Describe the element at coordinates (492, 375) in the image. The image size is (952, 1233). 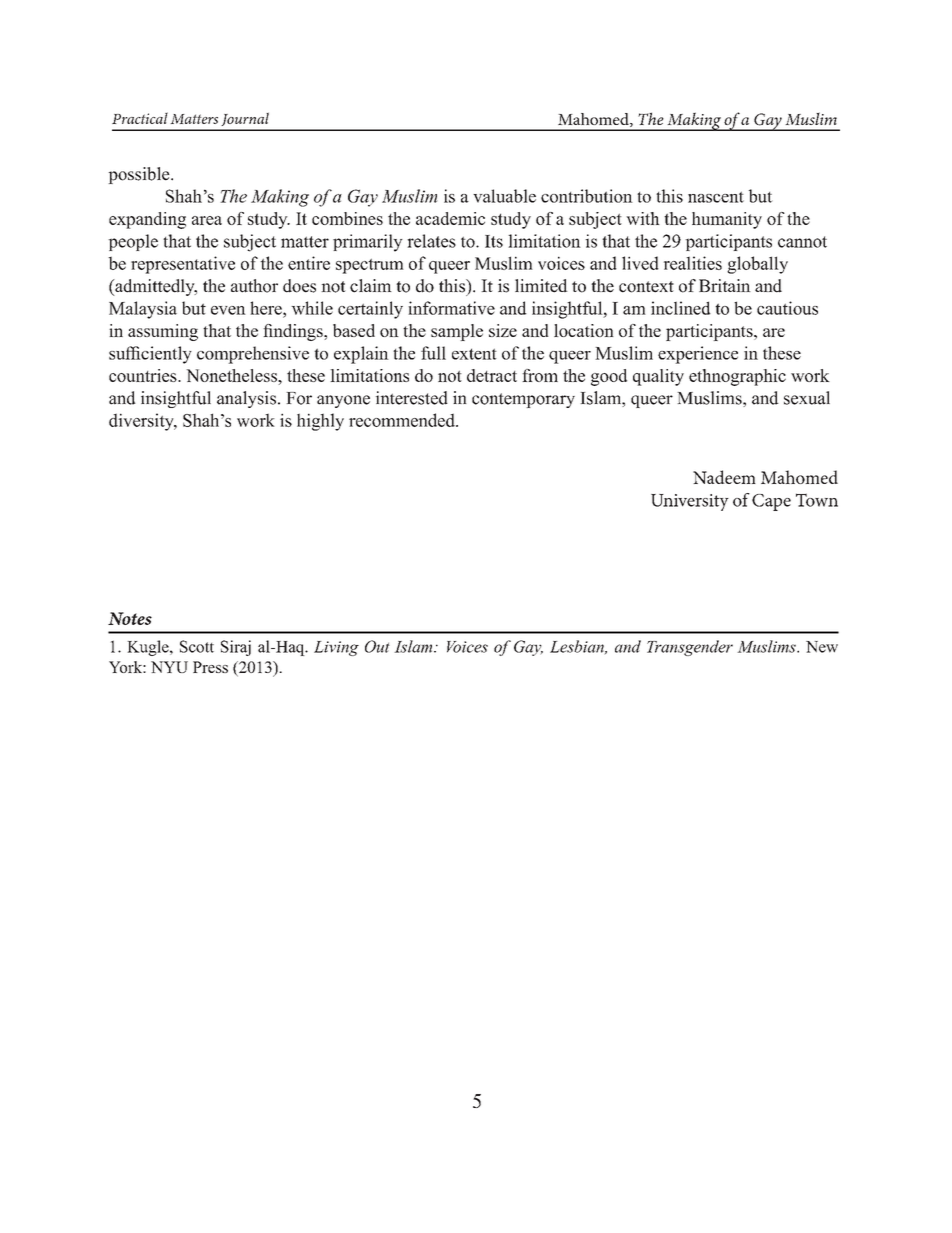
I see `detract` at that location.
